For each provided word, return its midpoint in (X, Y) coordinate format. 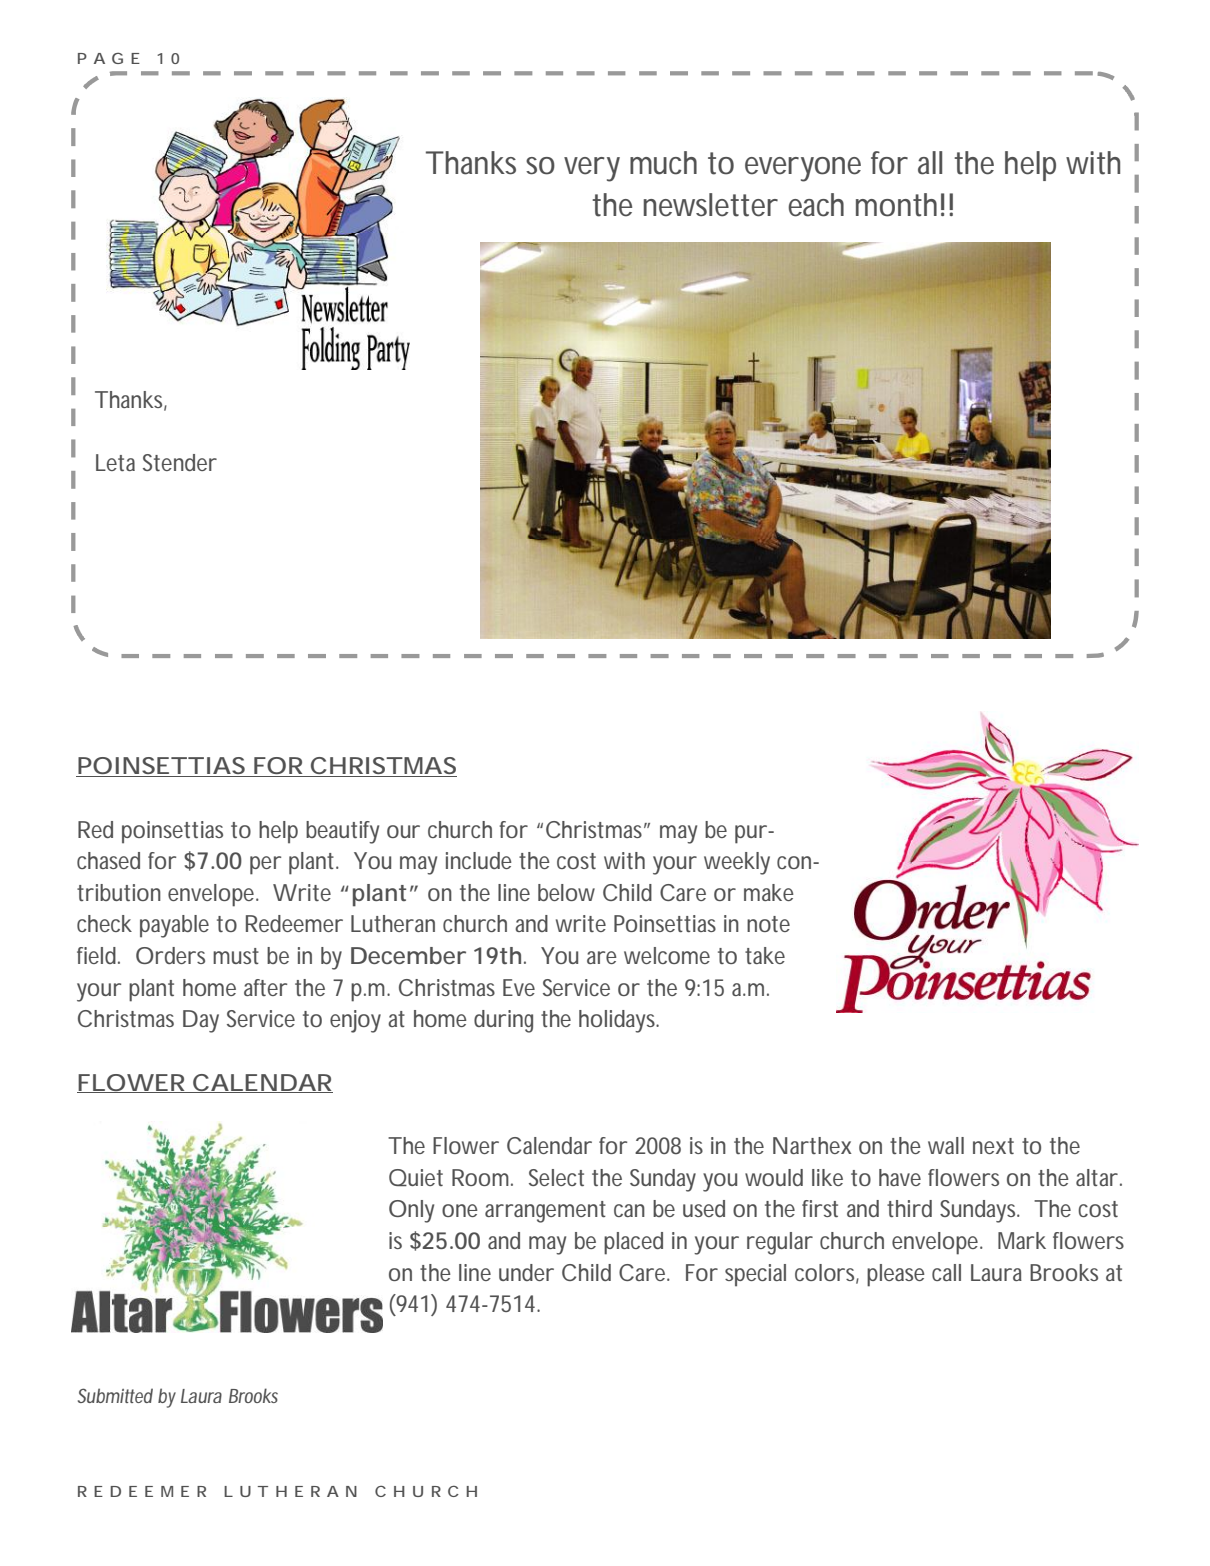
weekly (737, 863)
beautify (342, 832)
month (896, 205)
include (479, 860)
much (663, 163)
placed (633, 1243)
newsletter (710, 205)
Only (411, 1211)
